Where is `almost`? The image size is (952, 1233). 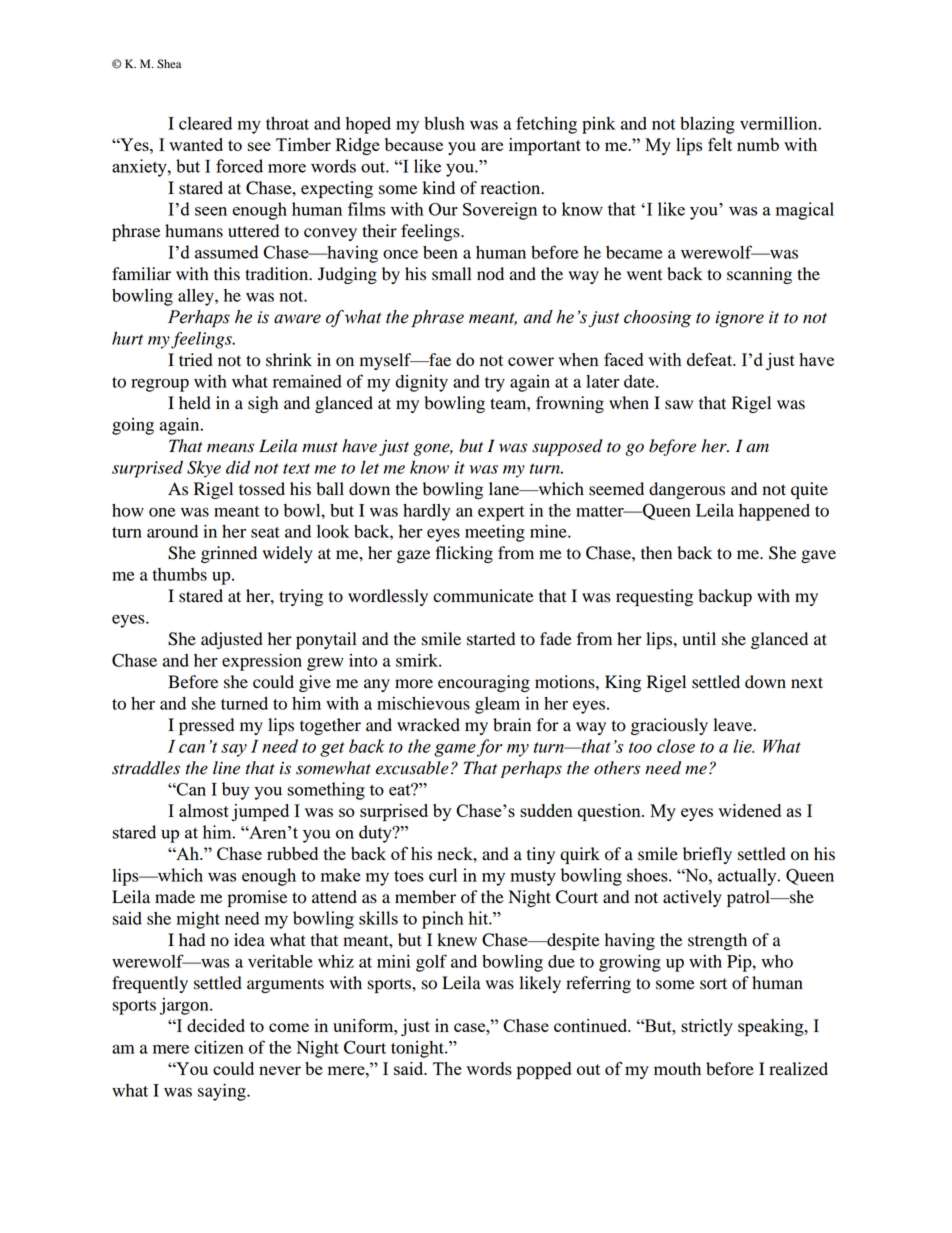
almost is located at coordinates (204, 810).
